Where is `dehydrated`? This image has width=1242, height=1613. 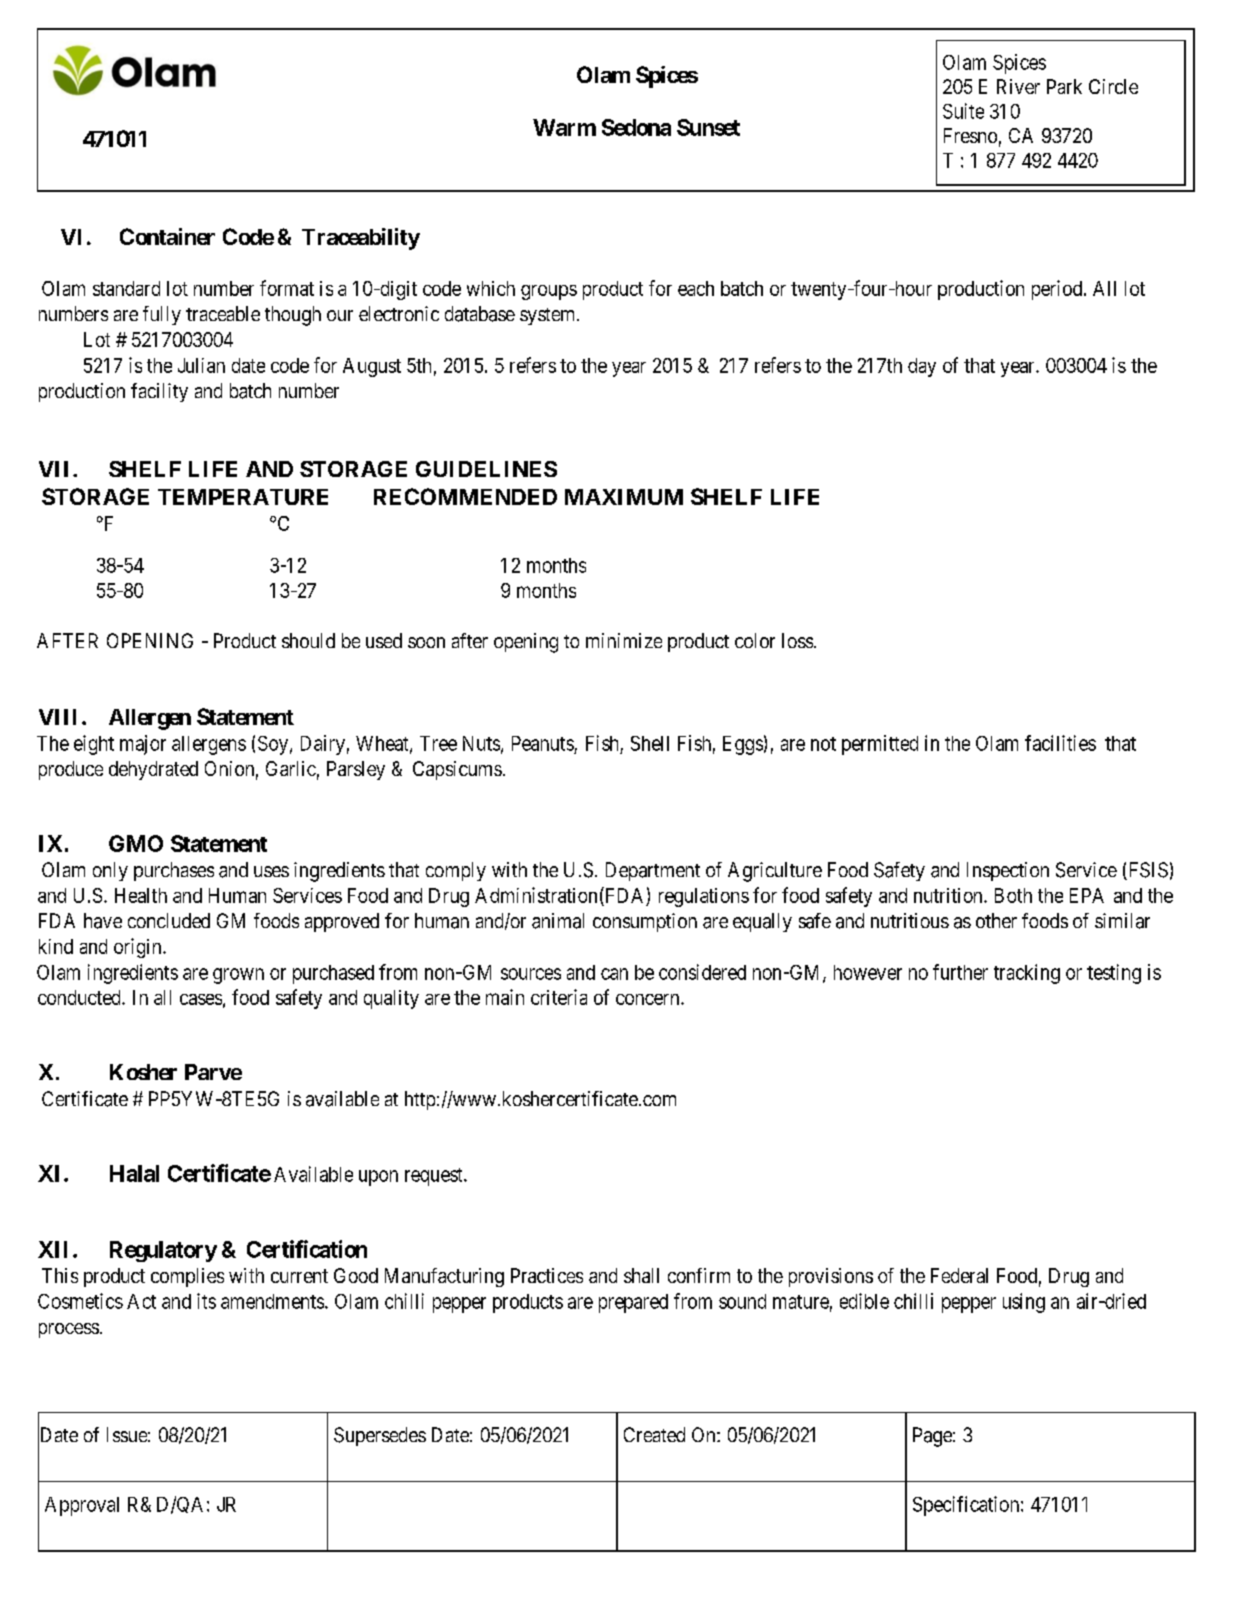 dehydrated is located at coordinates (153, 770).
